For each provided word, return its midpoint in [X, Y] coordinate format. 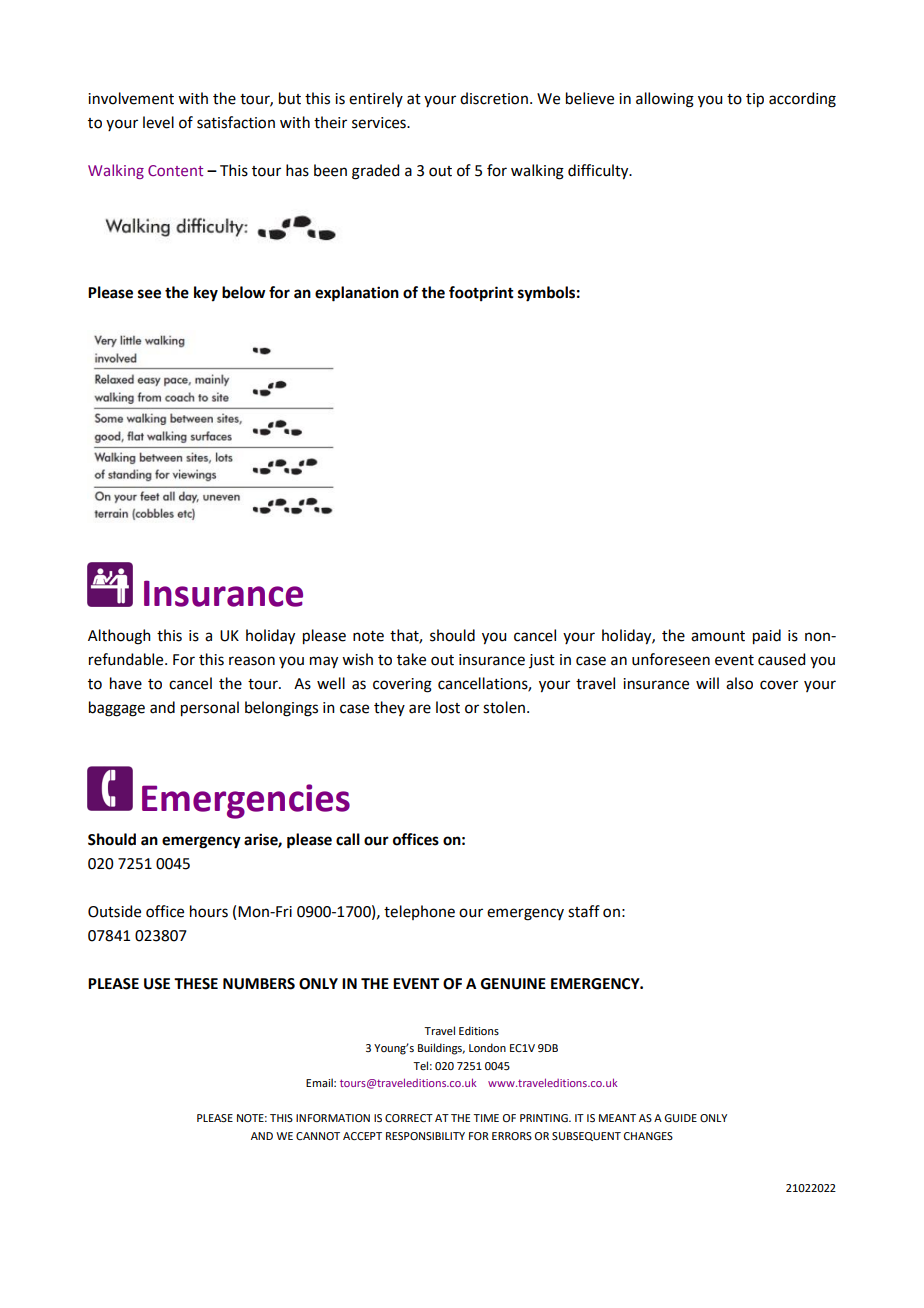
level [158, 122]
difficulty [599, 172]
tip [755, 100]
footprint [481, 294]
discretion [494, 98]
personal [210, 709]
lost [448, 707]
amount [718, 636]
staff [584, 911]
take [411, 659]
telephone [419, 912]
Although [119, 637]
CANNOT [318, 1136]
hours [209, 911]
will [707, 683]
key [206, 294]
